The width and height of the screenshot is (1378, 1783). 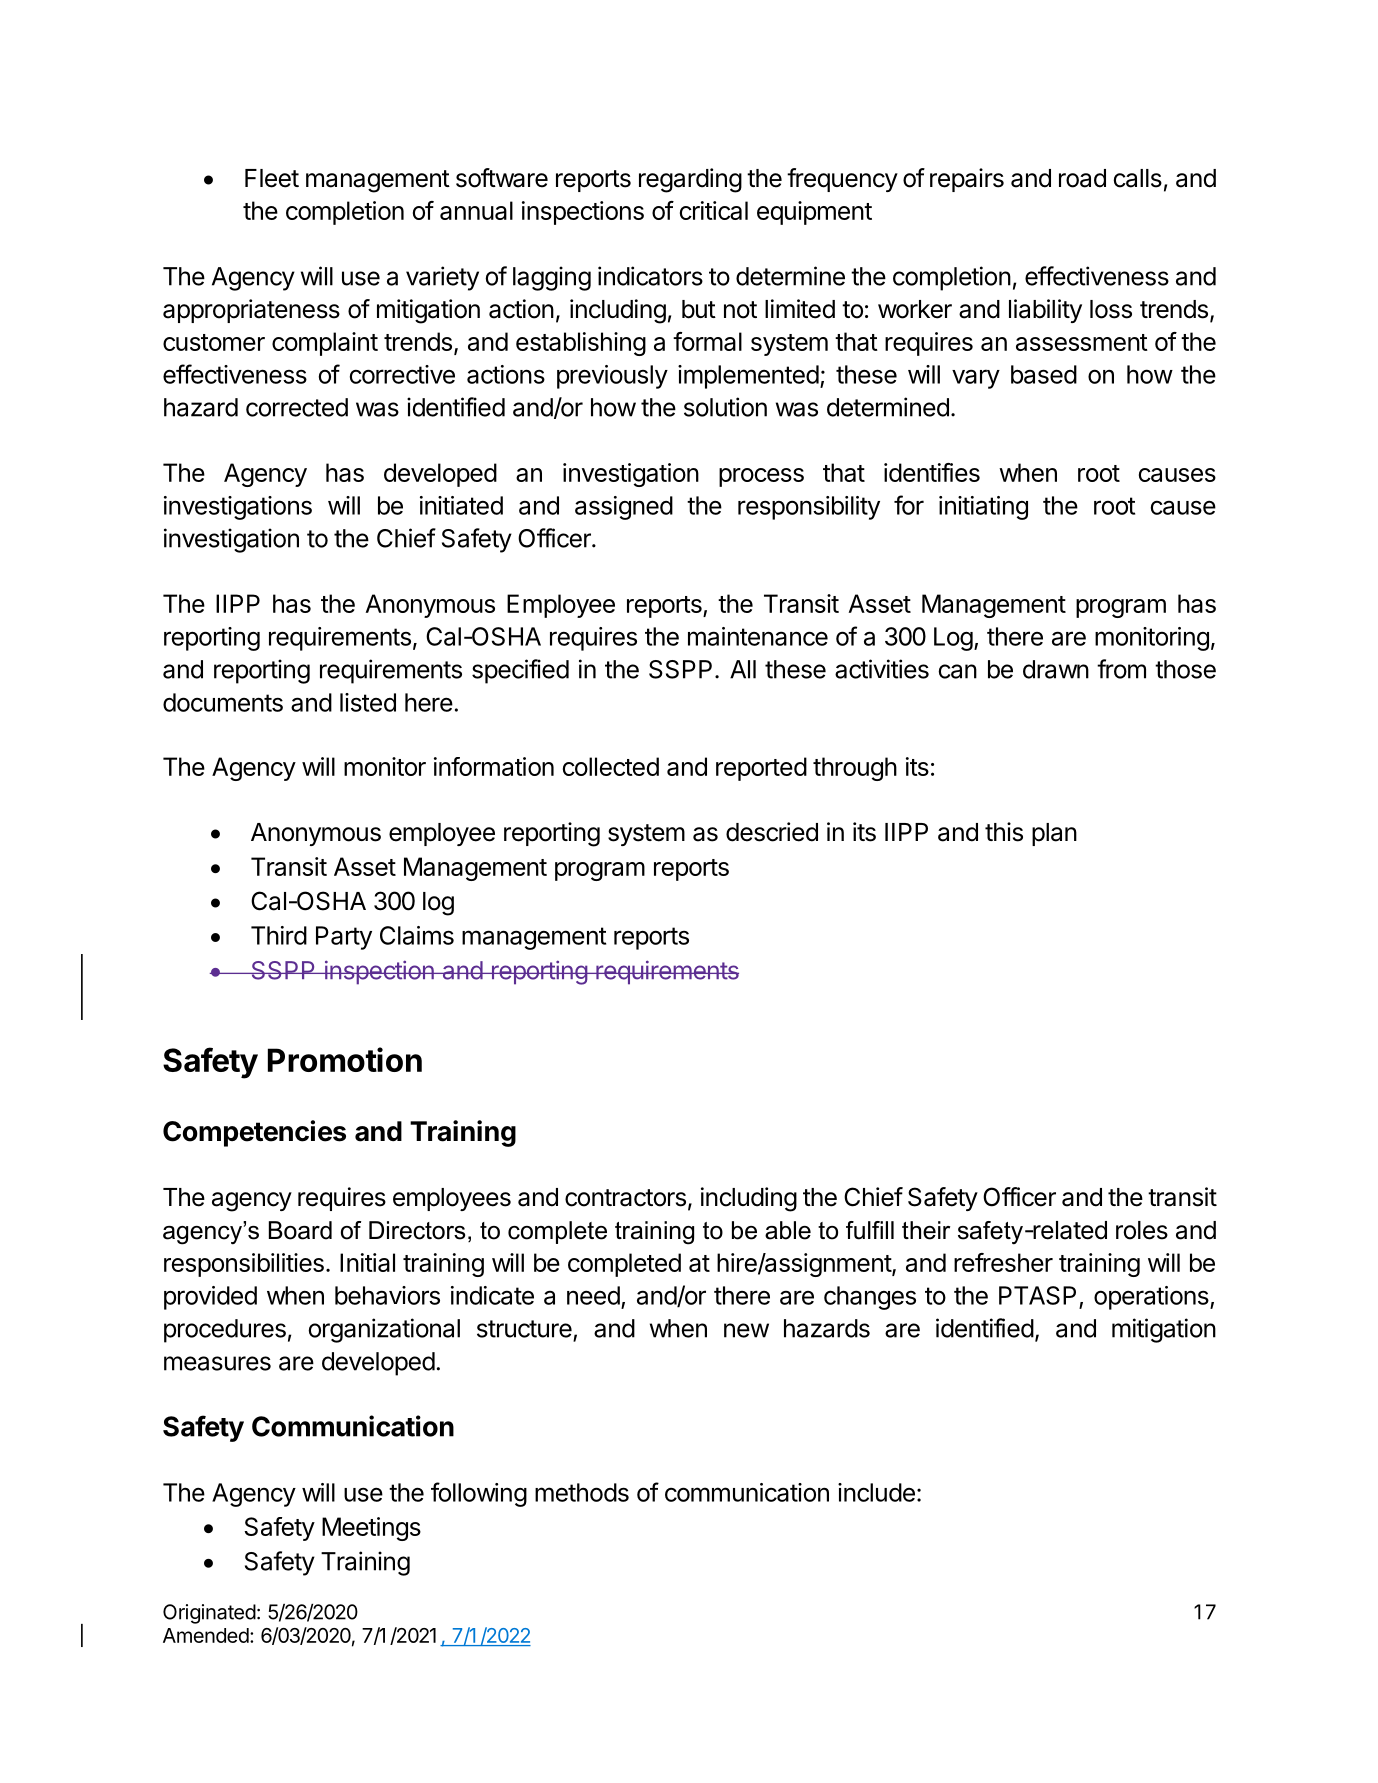 What do you see at coordinates (371, 1529) in the screenshot?
I see `Meetings` at bounding box center [371, 1529].
